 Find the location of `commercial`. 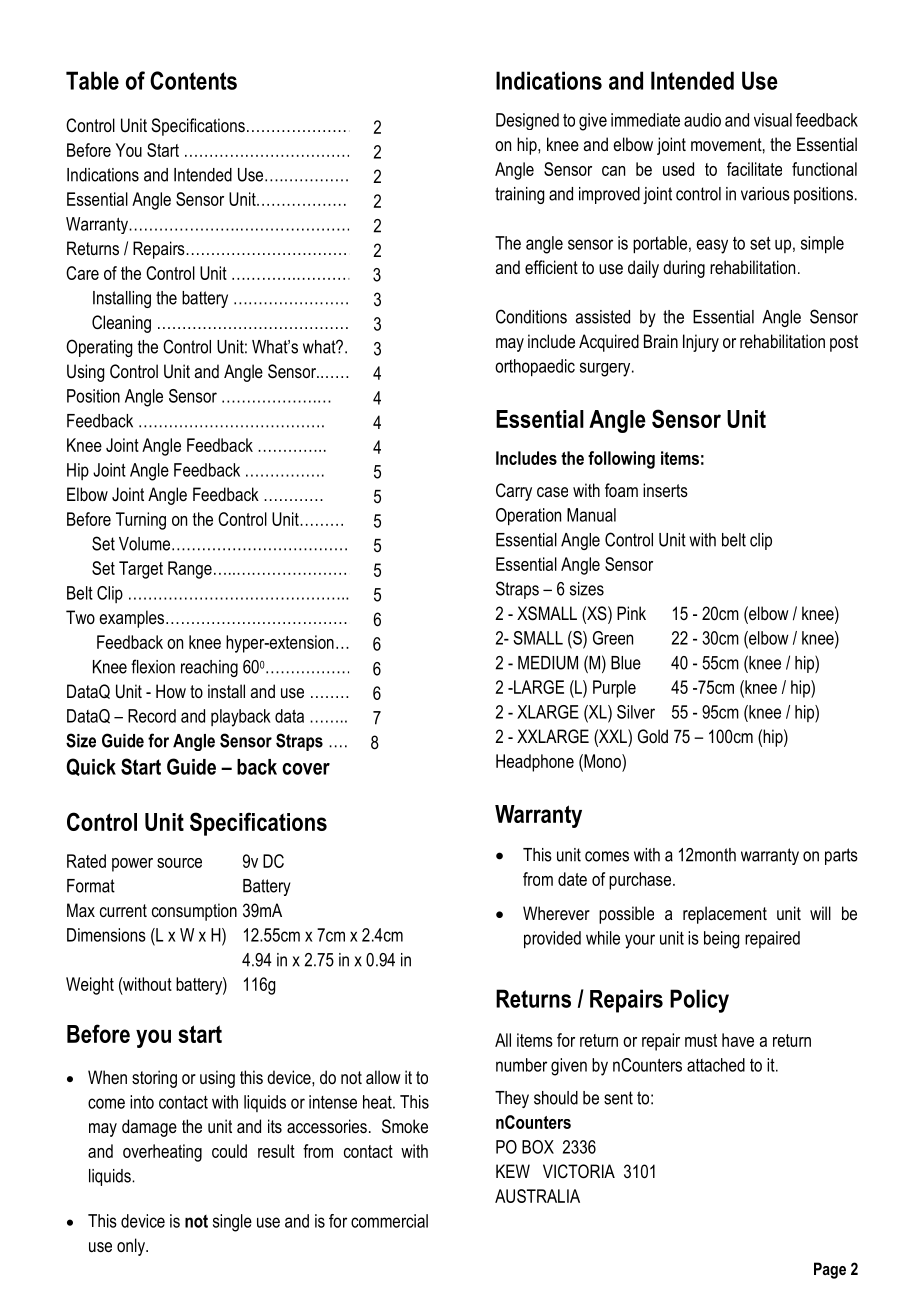

commercial is located at coordinates (389, 1221).
